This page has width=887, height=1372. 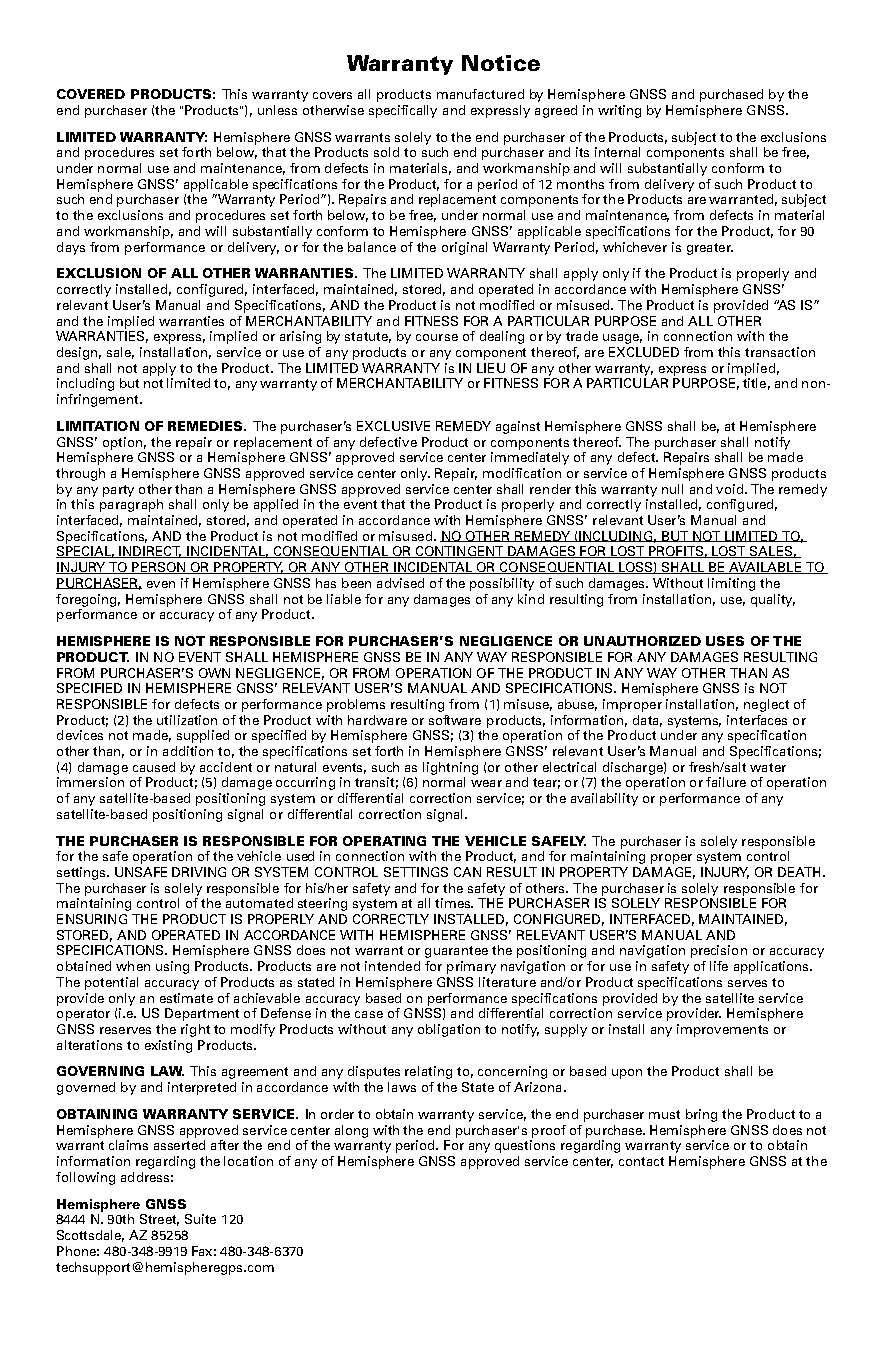 What do you see at coordinates (729, 489) in the page?
I see `void` at bounding box center [729, 489].
